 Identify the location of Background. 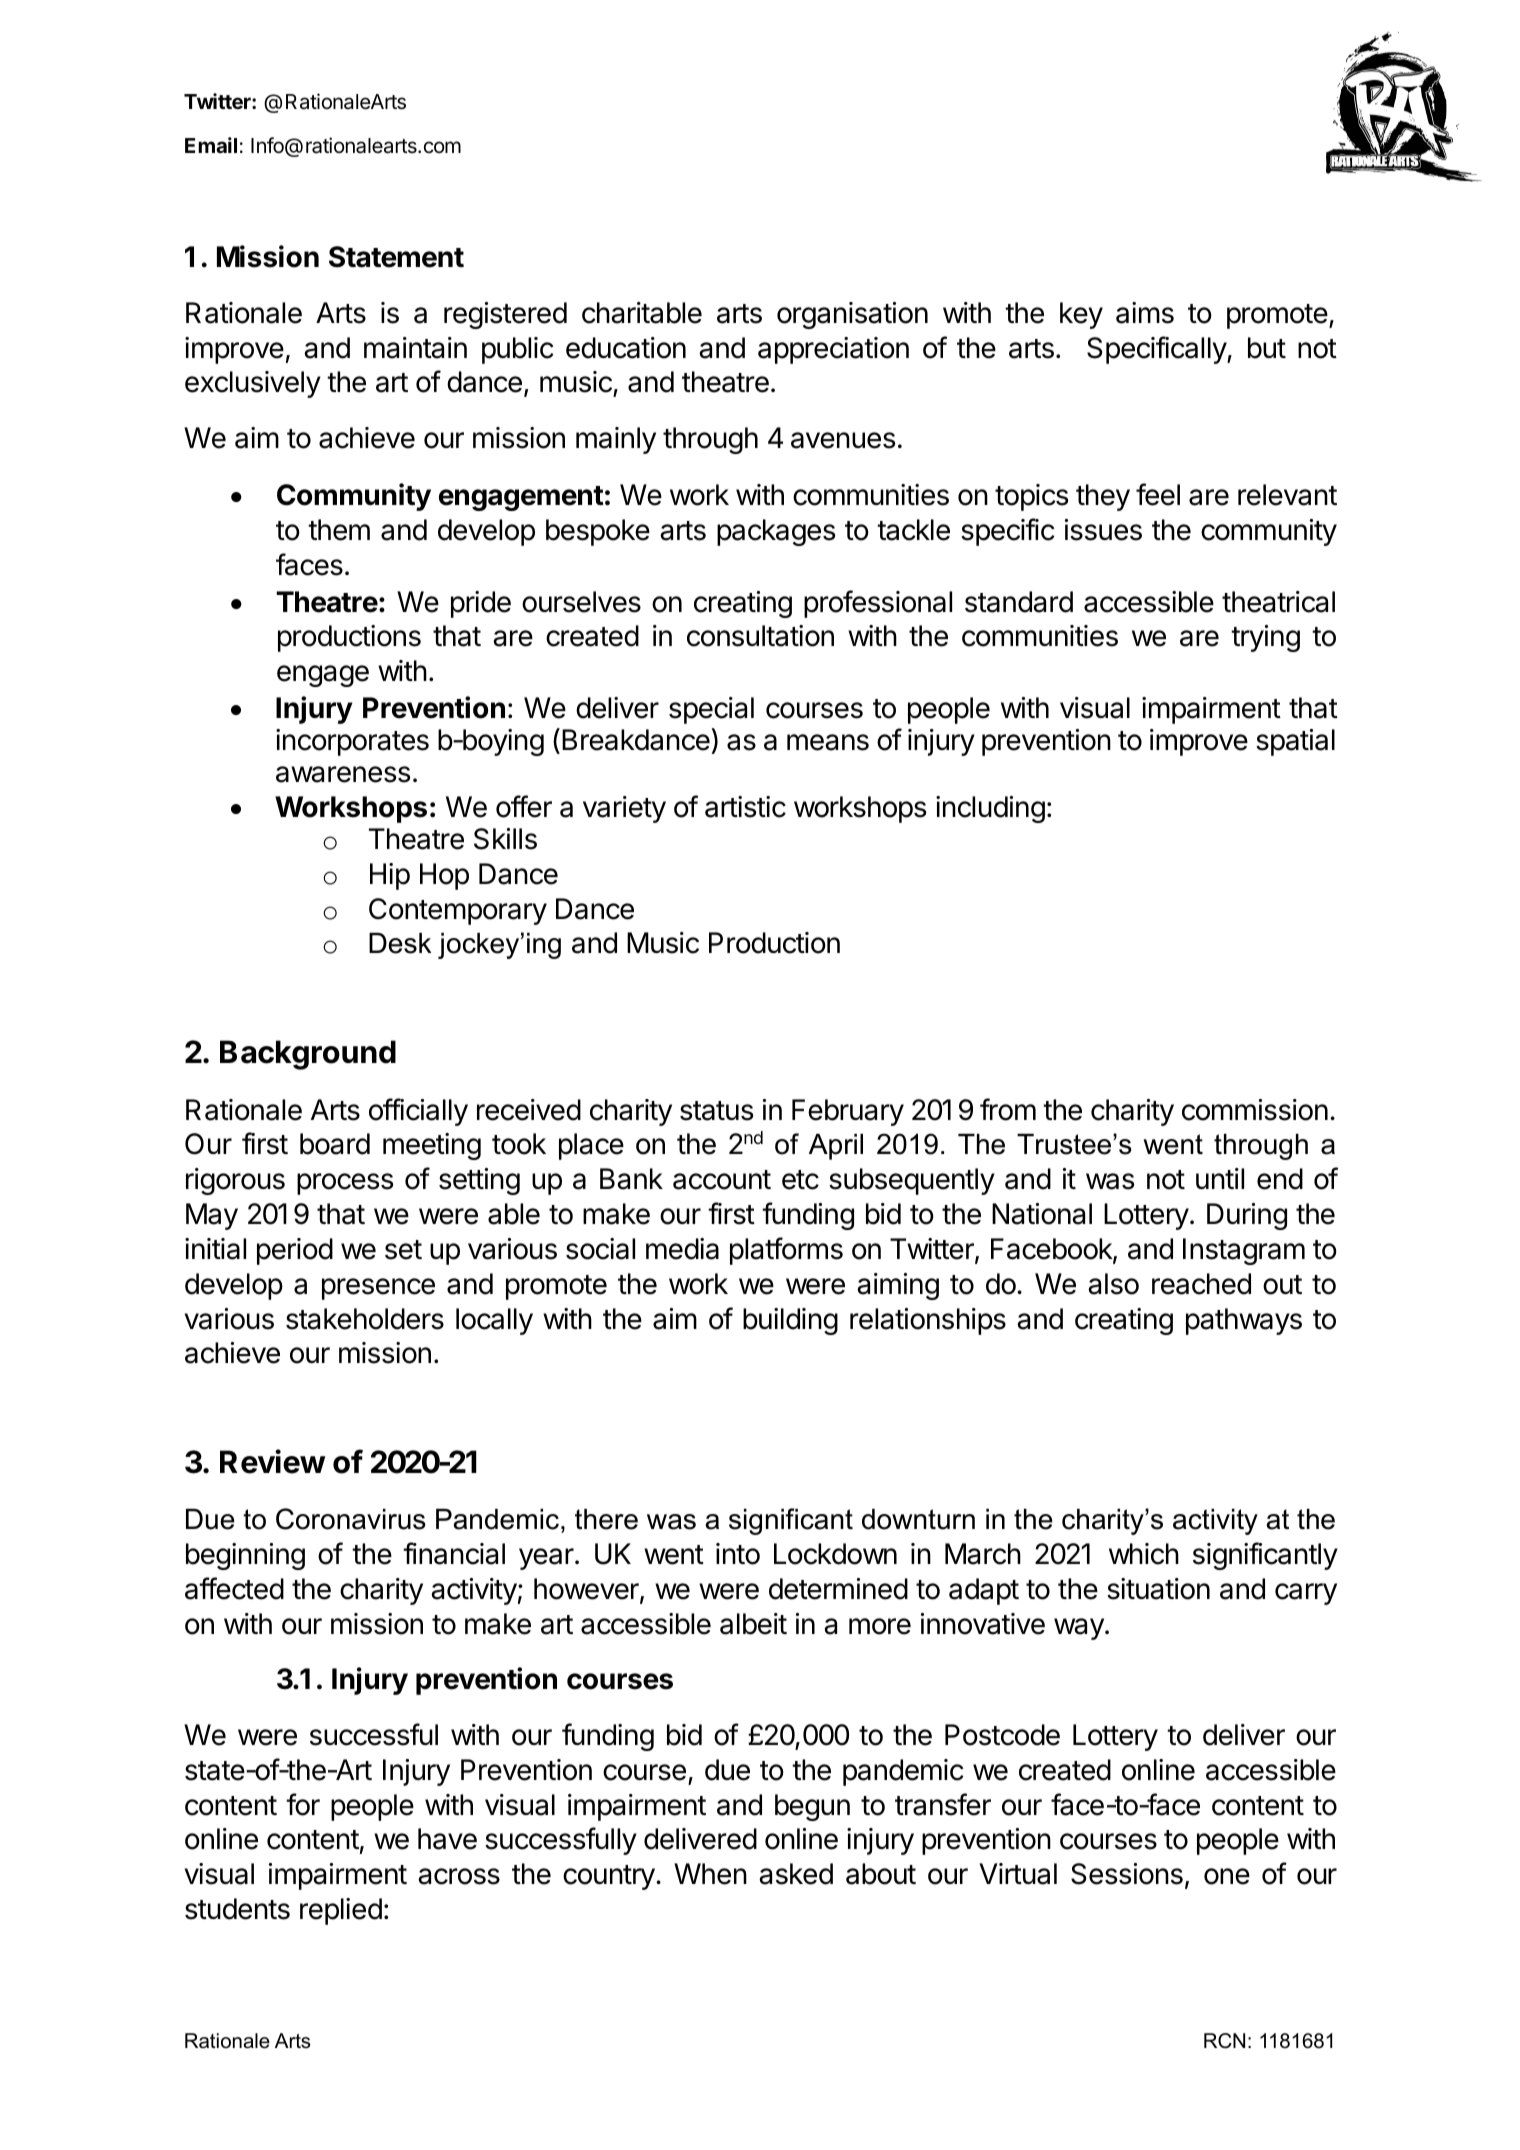
(308, 1055).
